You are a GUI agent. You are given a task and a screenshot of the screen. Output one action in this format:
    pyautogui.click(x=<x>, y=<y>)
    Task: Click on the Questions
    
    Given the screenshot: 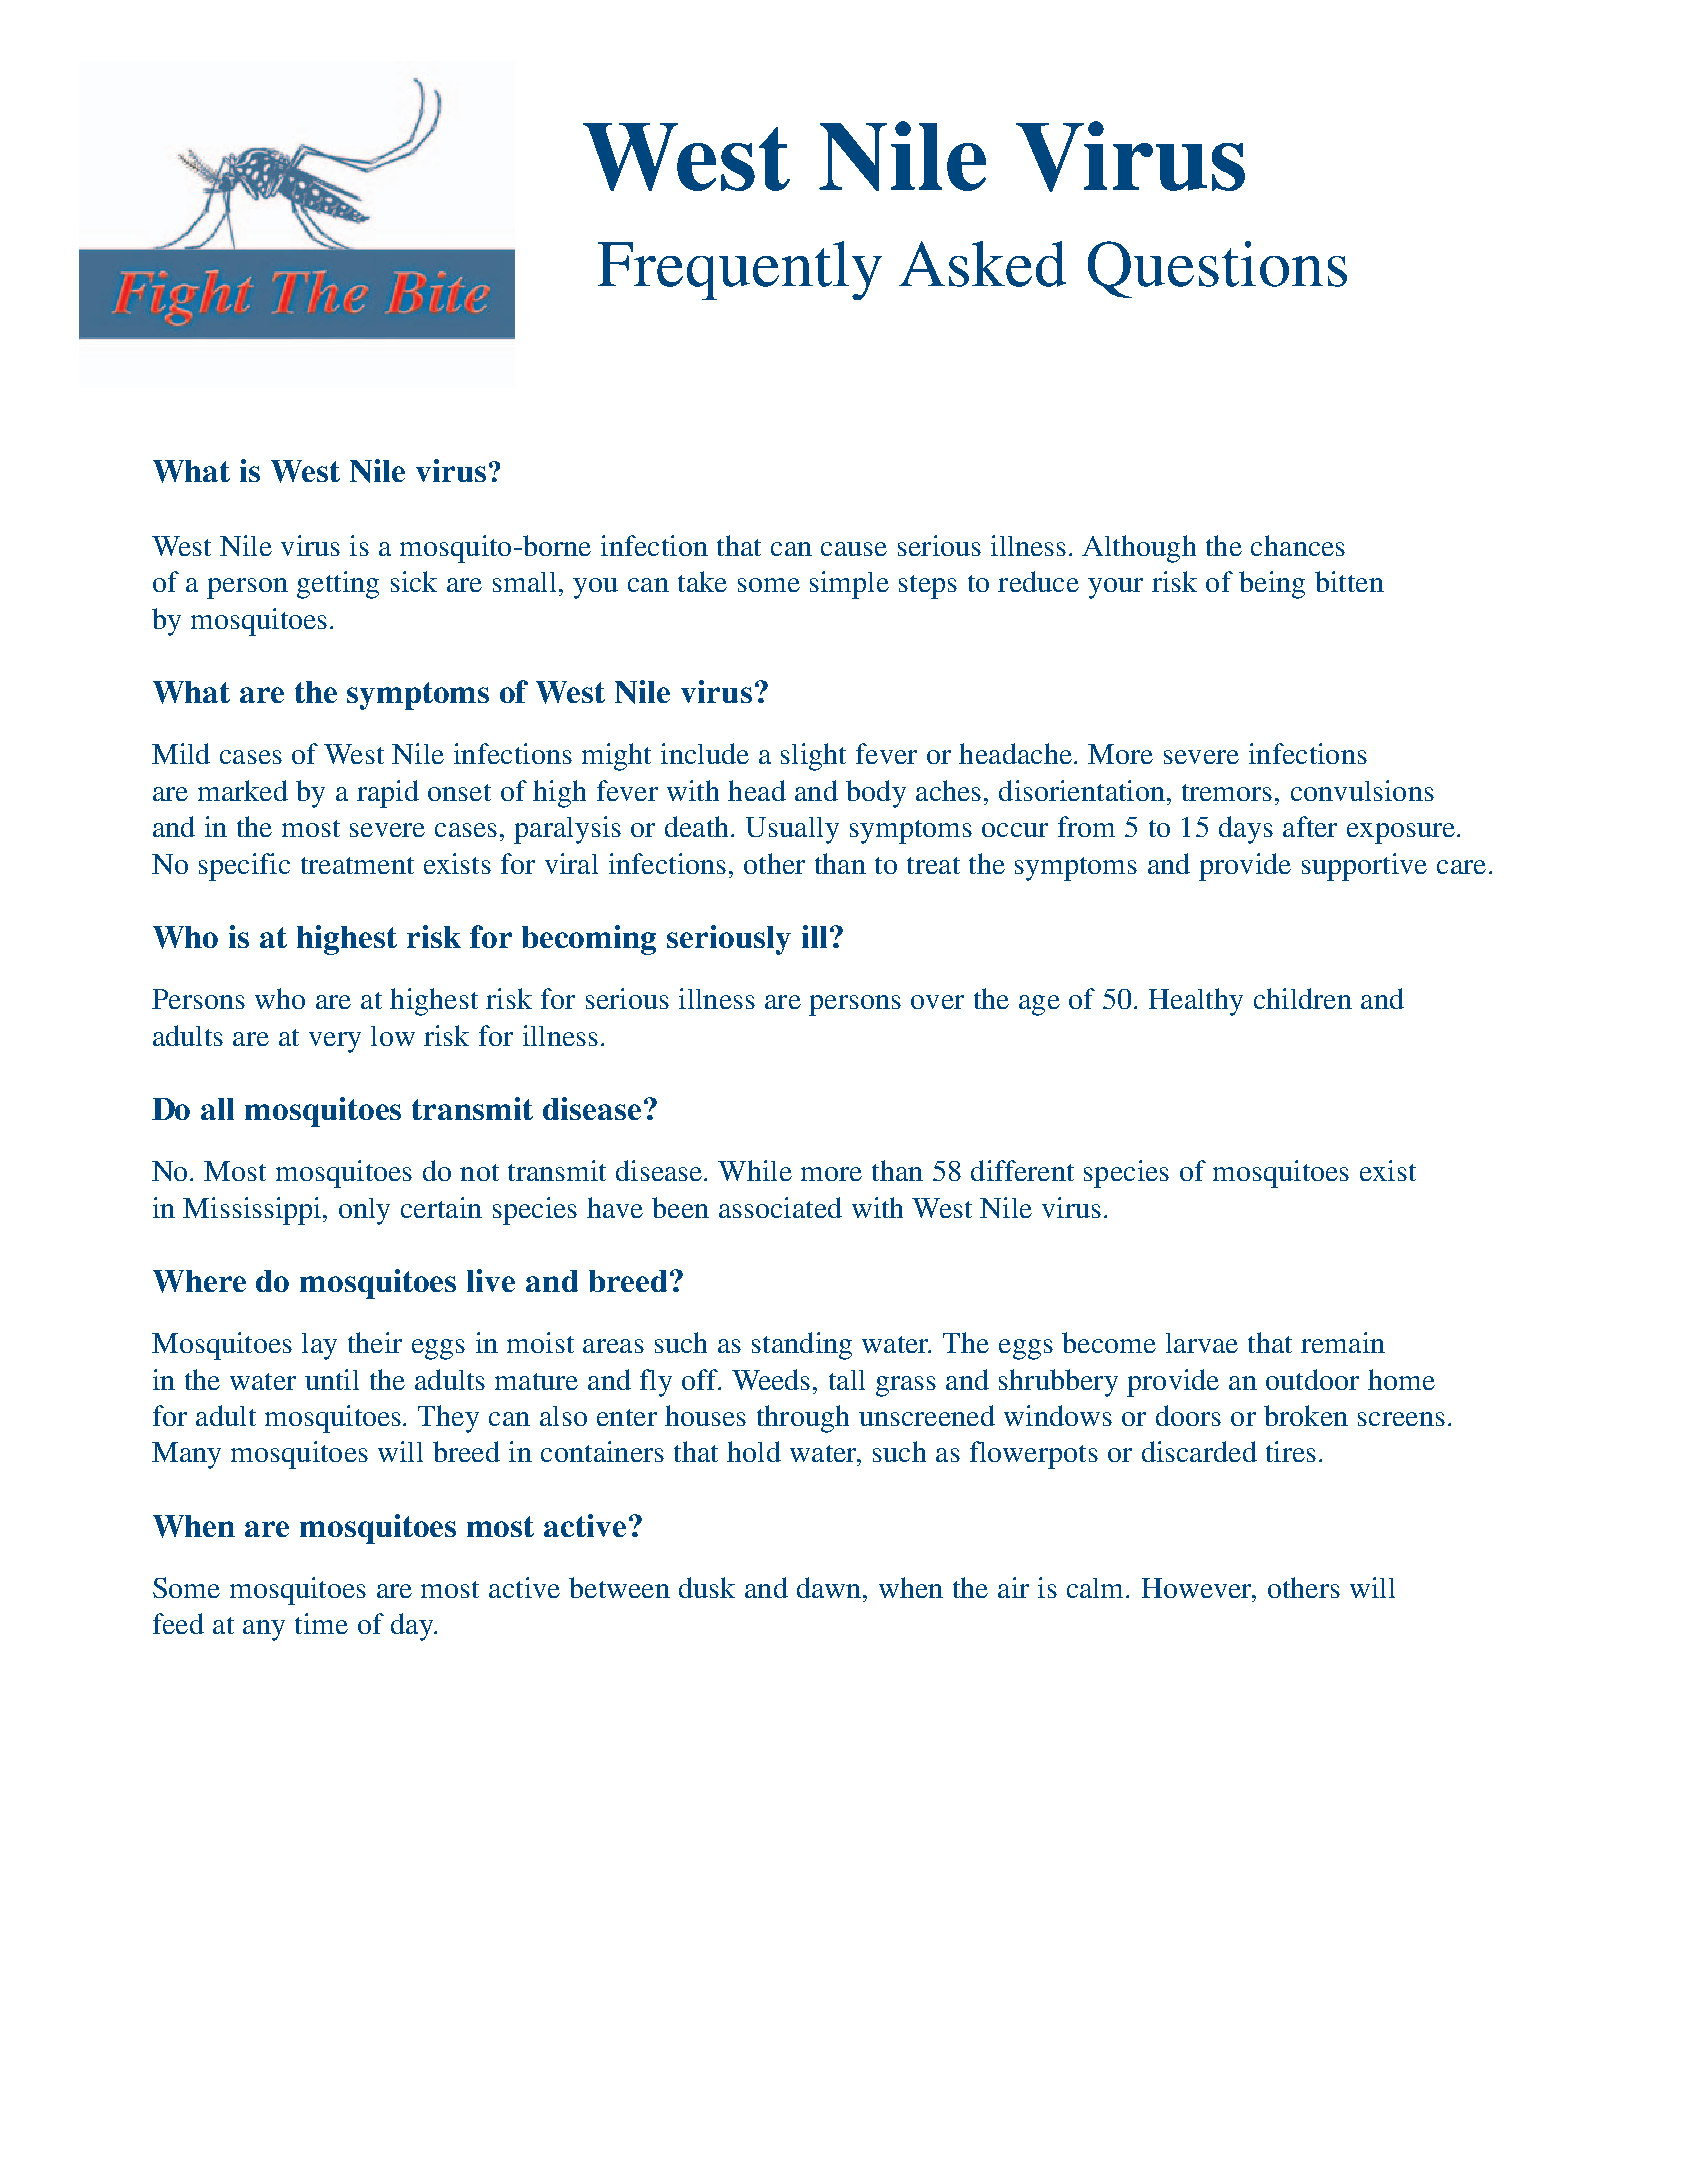 What is the action you would take?
    pyautogui.click(x=1217, y=269)
